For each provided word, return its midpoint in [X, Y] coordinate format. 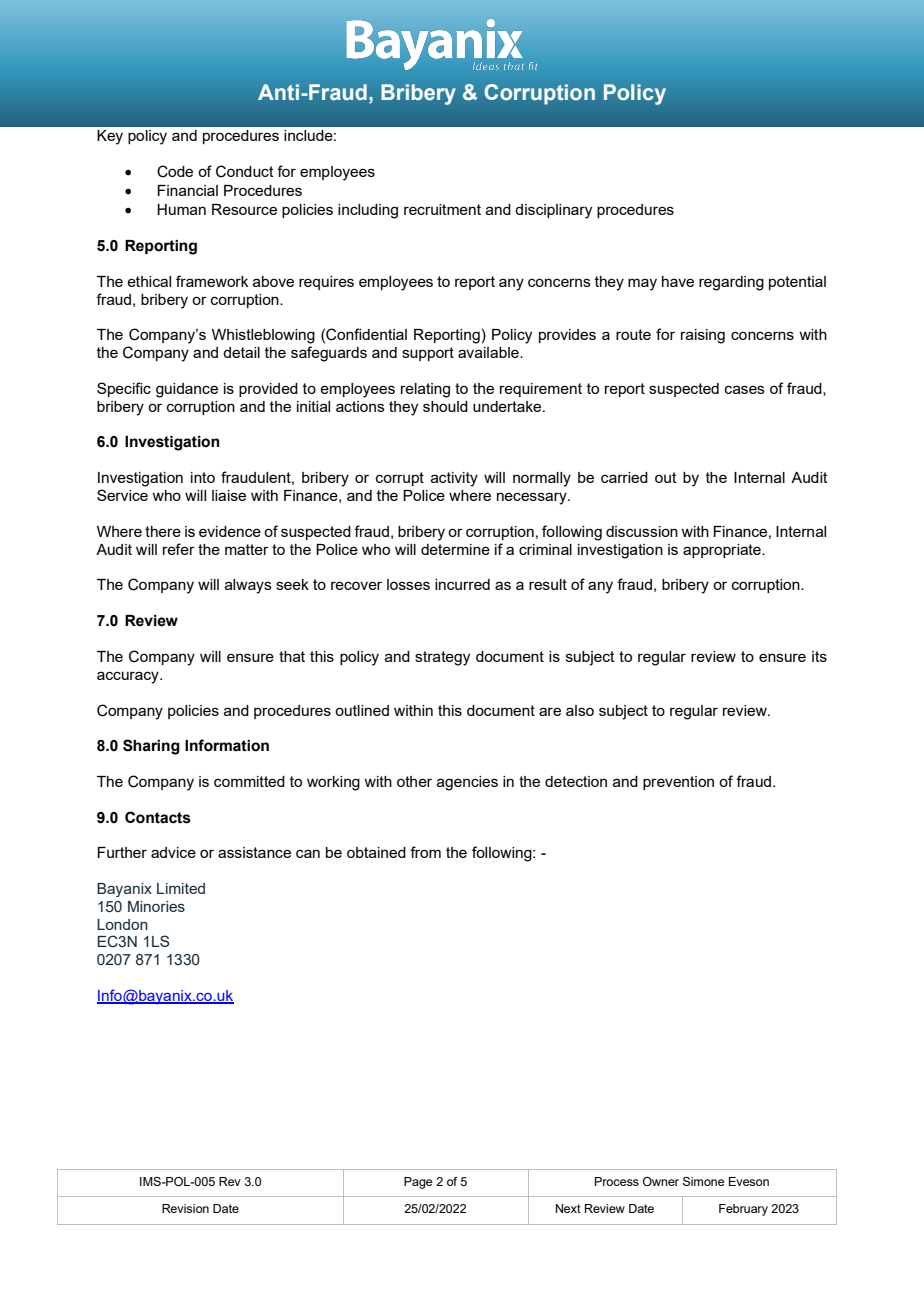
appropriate [723, 551]
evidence [230, 531]
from [425, 852]
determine [455, 549]
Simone [703, 1181]
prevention [678, 783]
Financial [187, 190]
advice [173, 852]
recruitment [442, 209]
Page [418, 1183]
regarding [731, 283]
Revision [185, 1208]
